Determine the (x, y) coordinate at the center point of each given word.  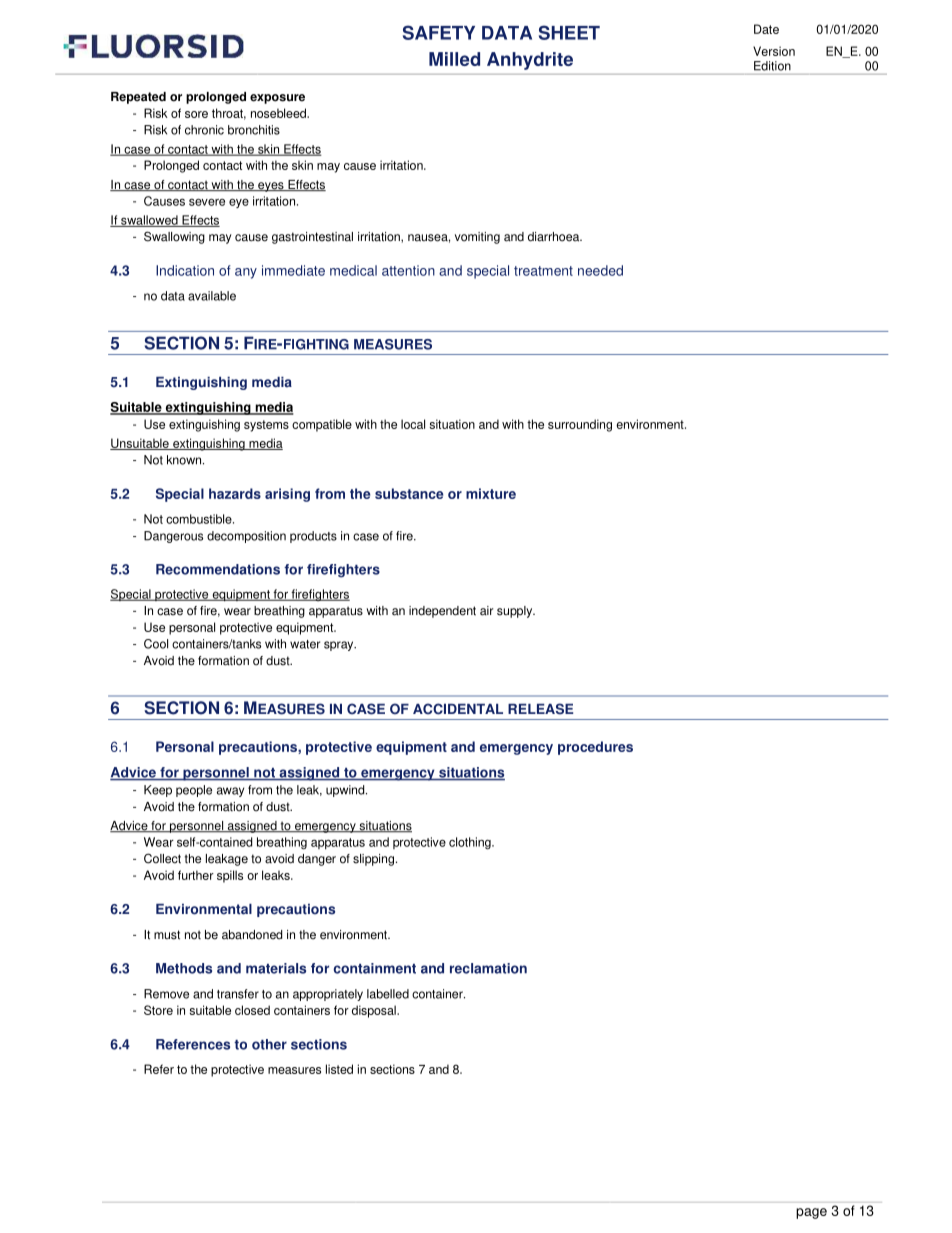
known (184, 460)
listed (339, 1069)
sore (196, 114)
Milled (454, 59)
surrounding (580, 425)
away (230, 792)
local (413, 424)
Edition (772, 66)
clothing (471, 843)
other (269, 1044)
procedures (595, 748)
